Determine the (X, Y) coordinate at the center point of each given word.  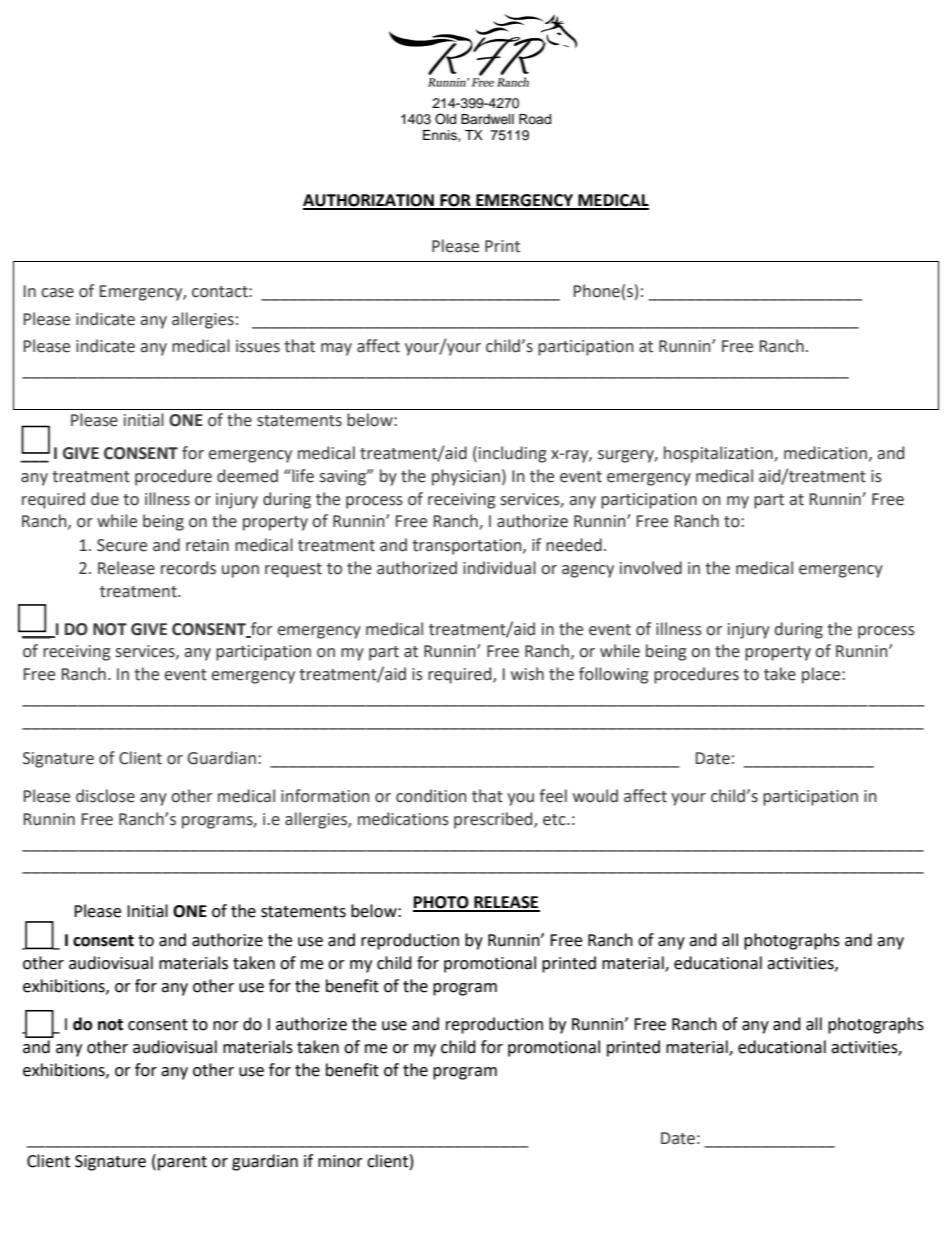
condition (431, 796)
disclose (105, 796)
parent (182, 1163)
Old (445, 119)
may (336, 349)
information (325, 796)
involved (651, 568)
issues (258, 346)
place (822, 675)
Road (535, 119)
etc (555, 820)
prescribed (494, 820)
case (57, 293)
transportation (468, 547)
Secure (122, 545)
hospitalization (719, 454)
